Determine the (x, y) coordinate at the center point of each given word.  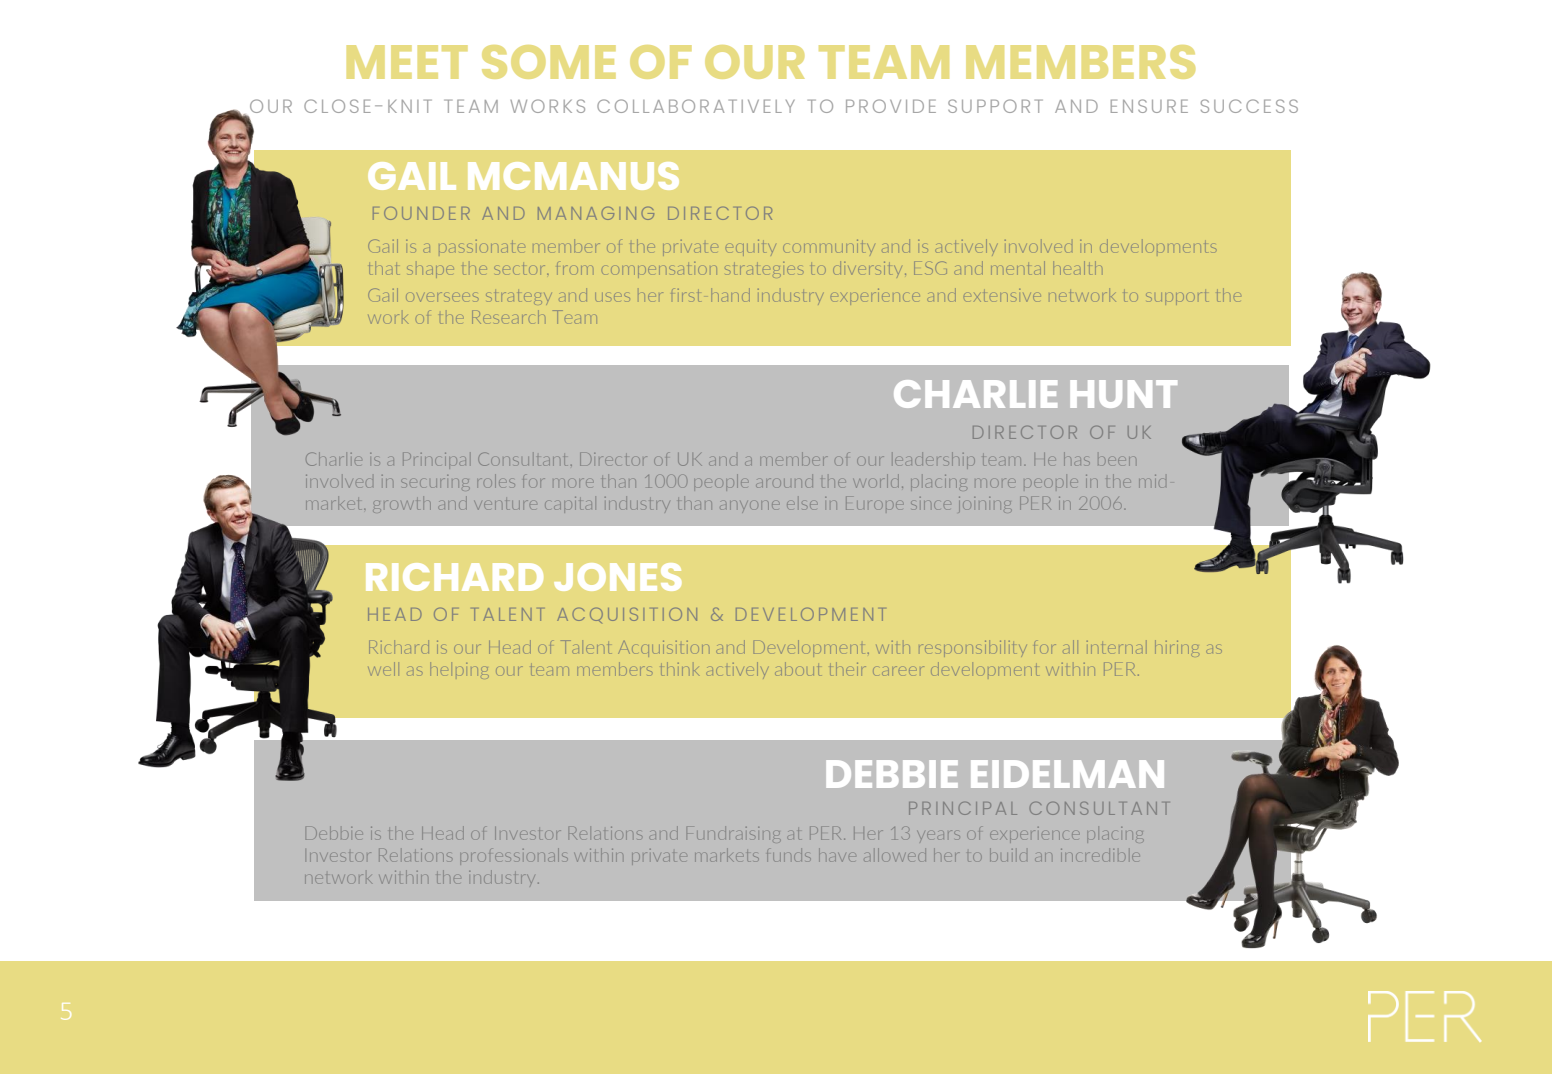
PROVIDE (891, 106)
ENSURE (1149, 106)
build (1008, 855)
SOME (549, 62)
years (940, 834)
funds (789, 856)
